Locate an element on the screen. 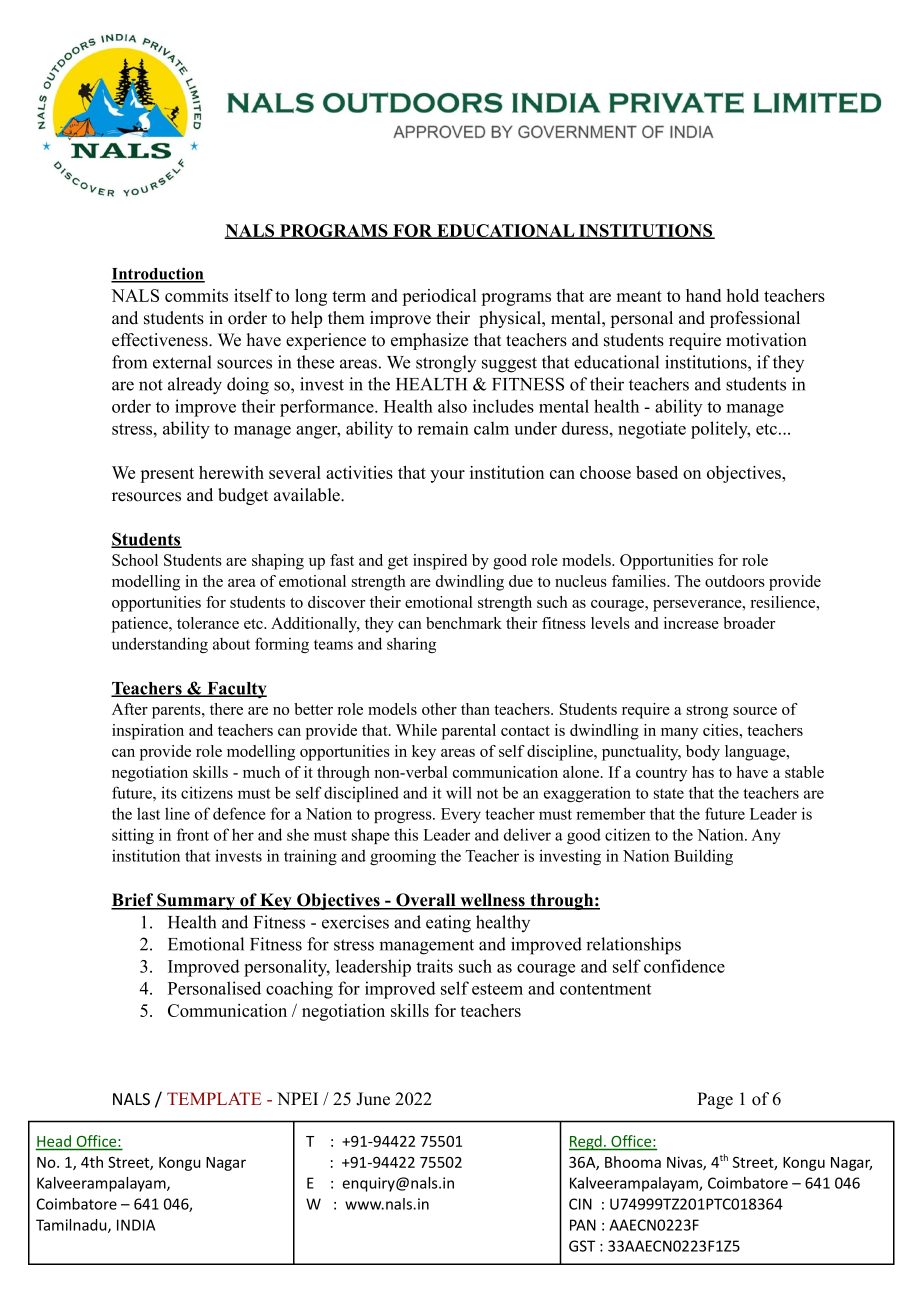 This screenshot has height=1307, width=924. Building is located at coordinates (703, 857).
